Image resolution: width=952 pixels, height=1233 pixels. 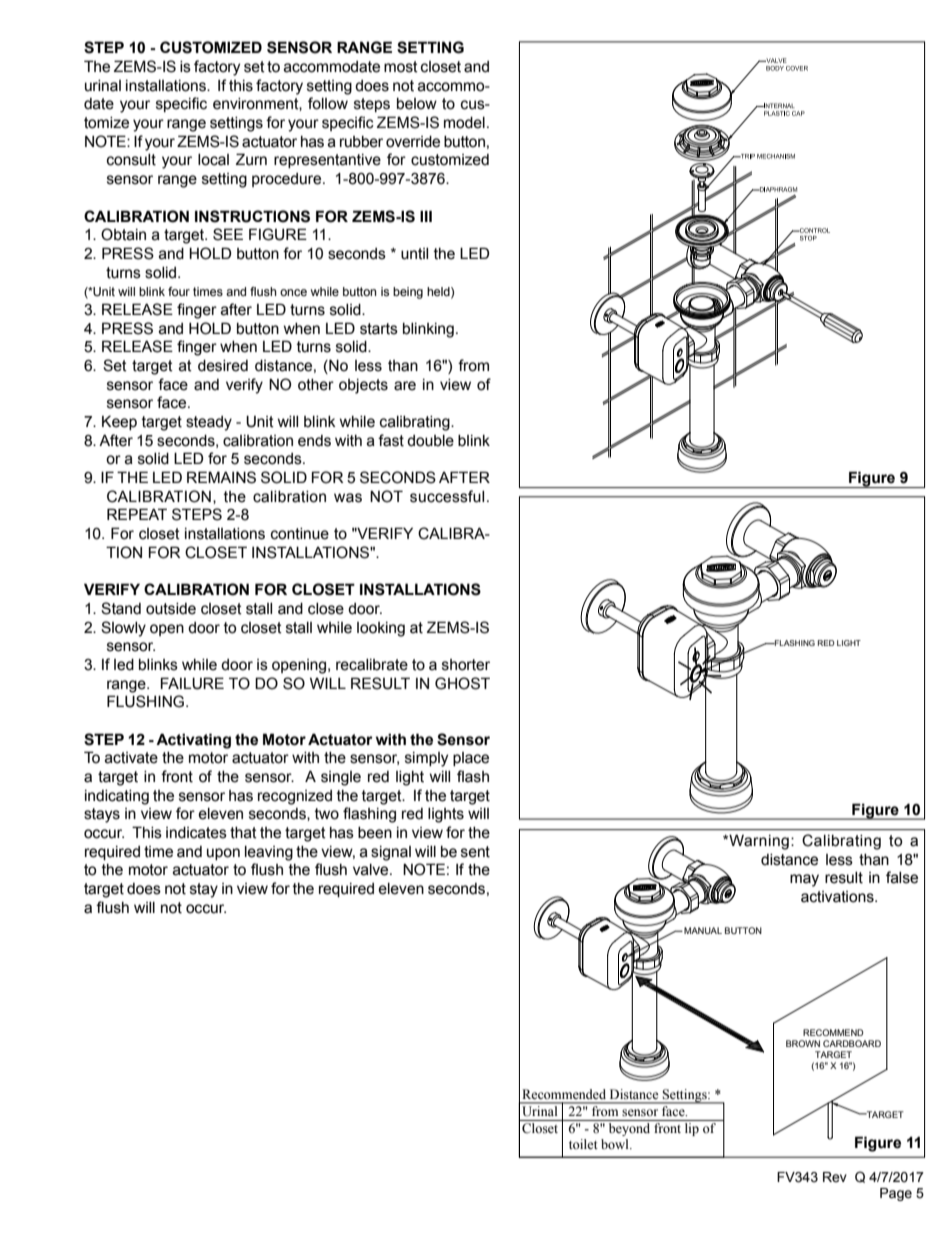 I want to click on Rev, so click(x=835, y=1177).
